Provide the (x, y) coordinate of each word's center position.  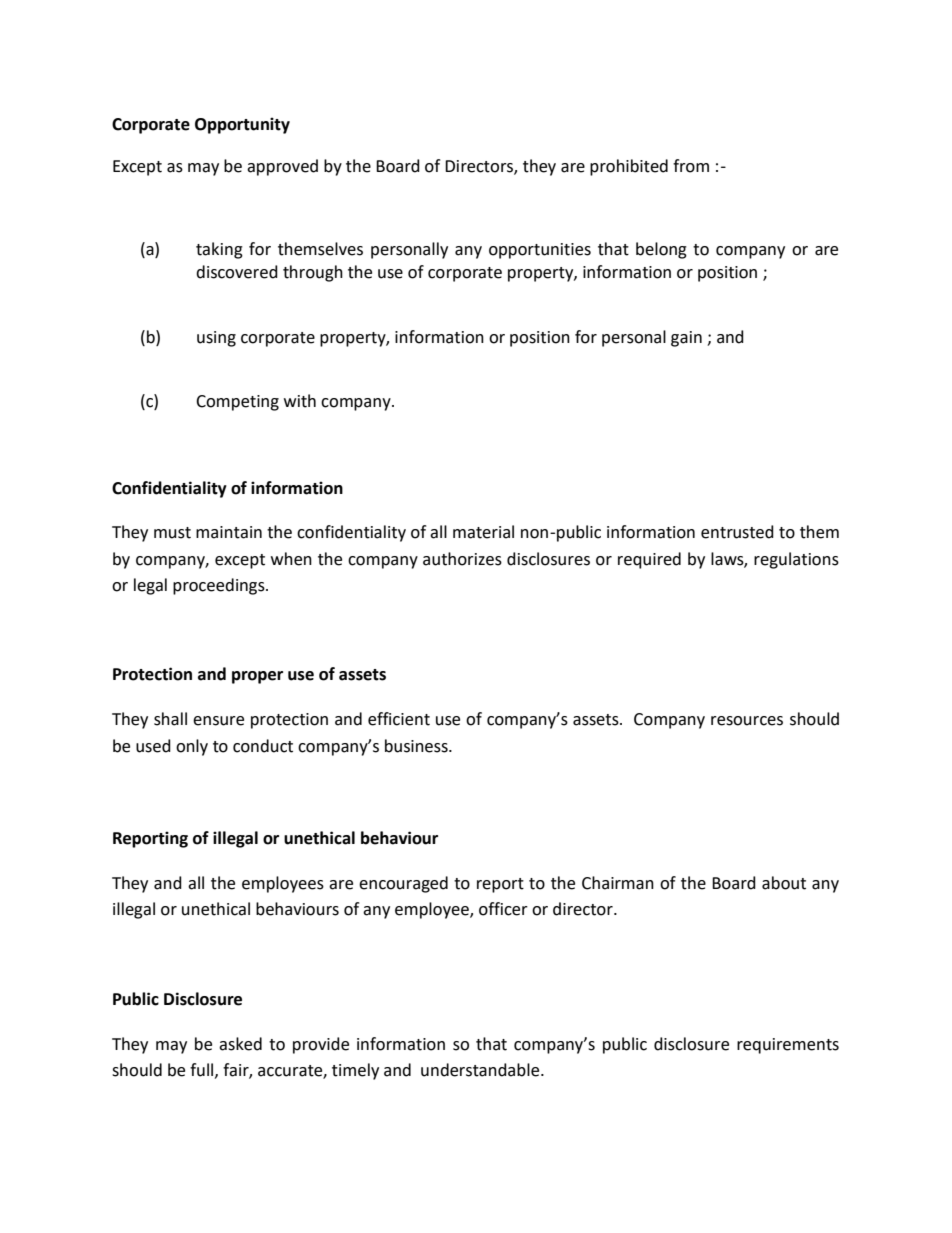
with (300, 401)
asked (240, 1044)
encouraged (403, 884)
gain (686, 339)
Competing (237, 403)
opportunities (540, 251)
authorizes (462, 559)
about (784, 883)
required (649, 560)
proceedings (220, 586)
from (691, 166)
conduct (263, 746)
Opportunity (242, 125)
